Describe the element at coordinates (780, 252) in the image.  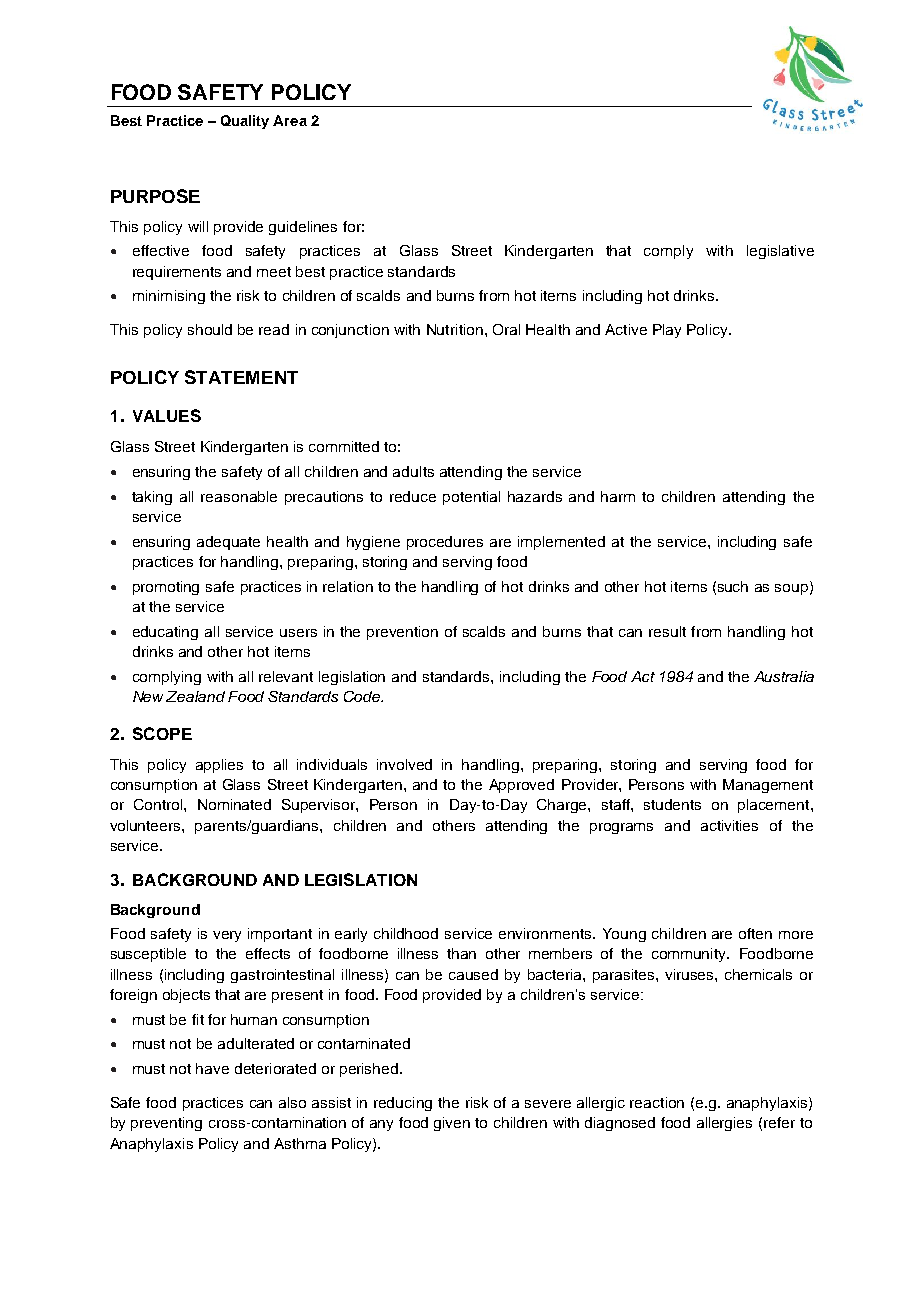
I see `legislative` at that location.
